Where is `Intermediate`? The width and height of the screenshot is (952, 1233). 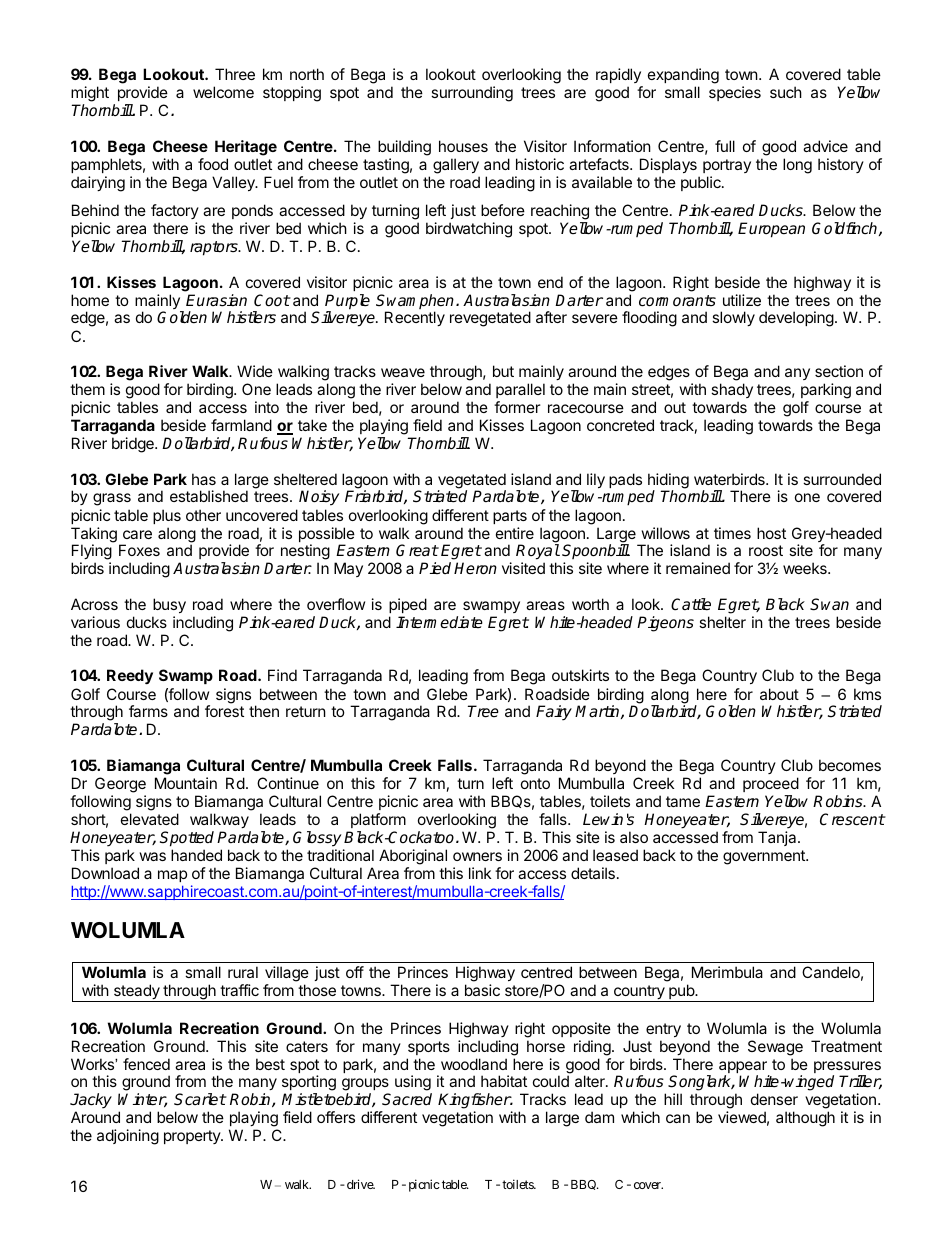 Intermediate is located at coordinates (439, 622).
